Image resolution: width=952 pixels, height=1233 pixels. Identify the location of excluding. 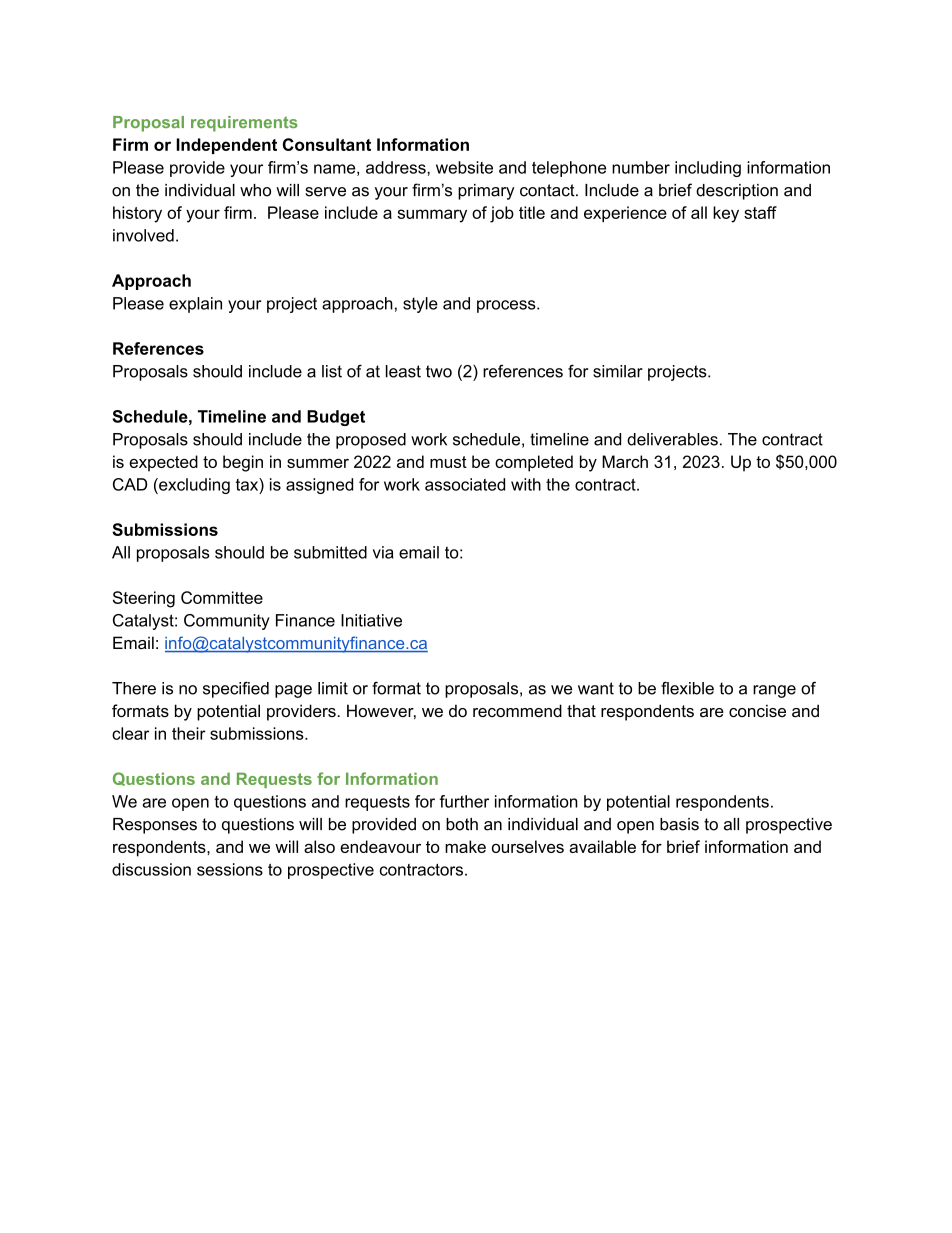
(193, 486).
